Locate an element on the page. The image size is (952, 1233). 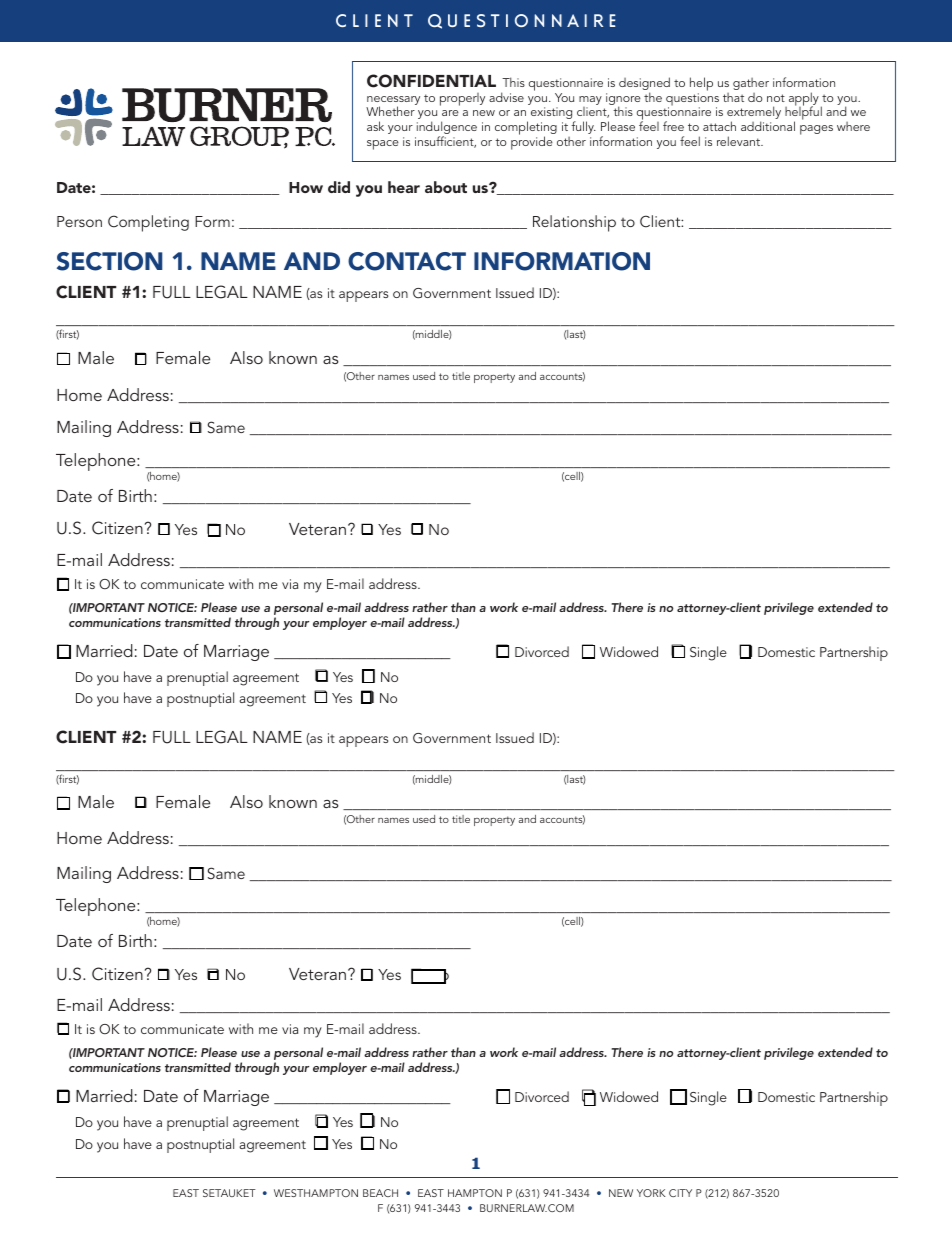
YORK is located at coordinates (651, 1193).
